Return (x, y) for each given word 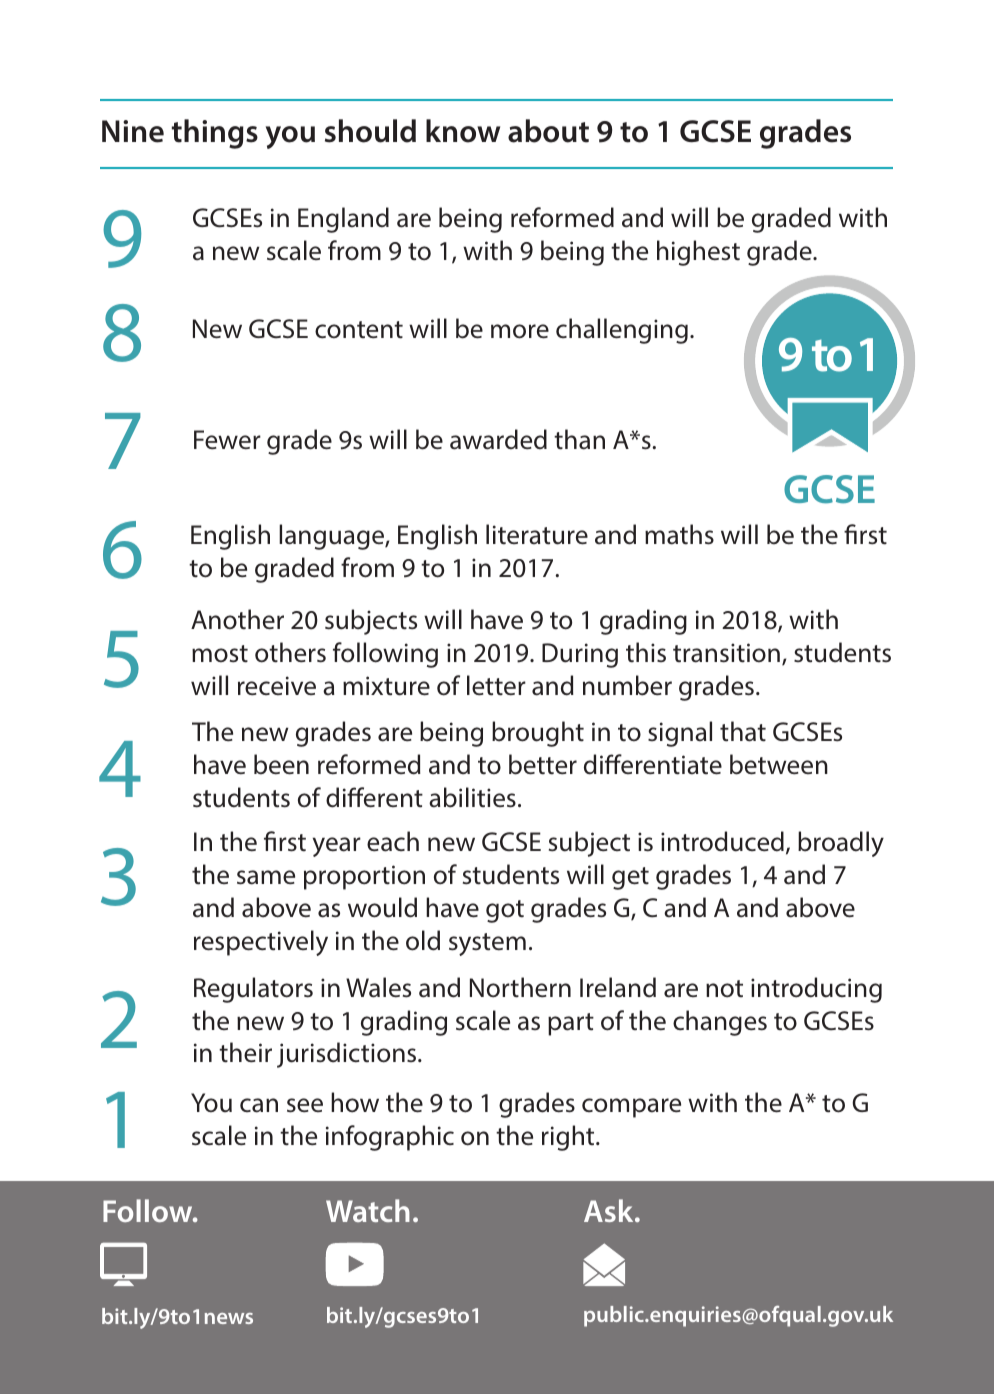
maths (679, 534)
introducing (816, 990)
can (259, 1105)
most (220, 654)
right (569, 1138)
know (463, 131)
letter (496, 685)
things (215, 134)
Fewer (227, 440)
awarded (498, 439)
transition (726, 653)
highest (698, 253)
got (505, 911)
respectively (261, 943)
